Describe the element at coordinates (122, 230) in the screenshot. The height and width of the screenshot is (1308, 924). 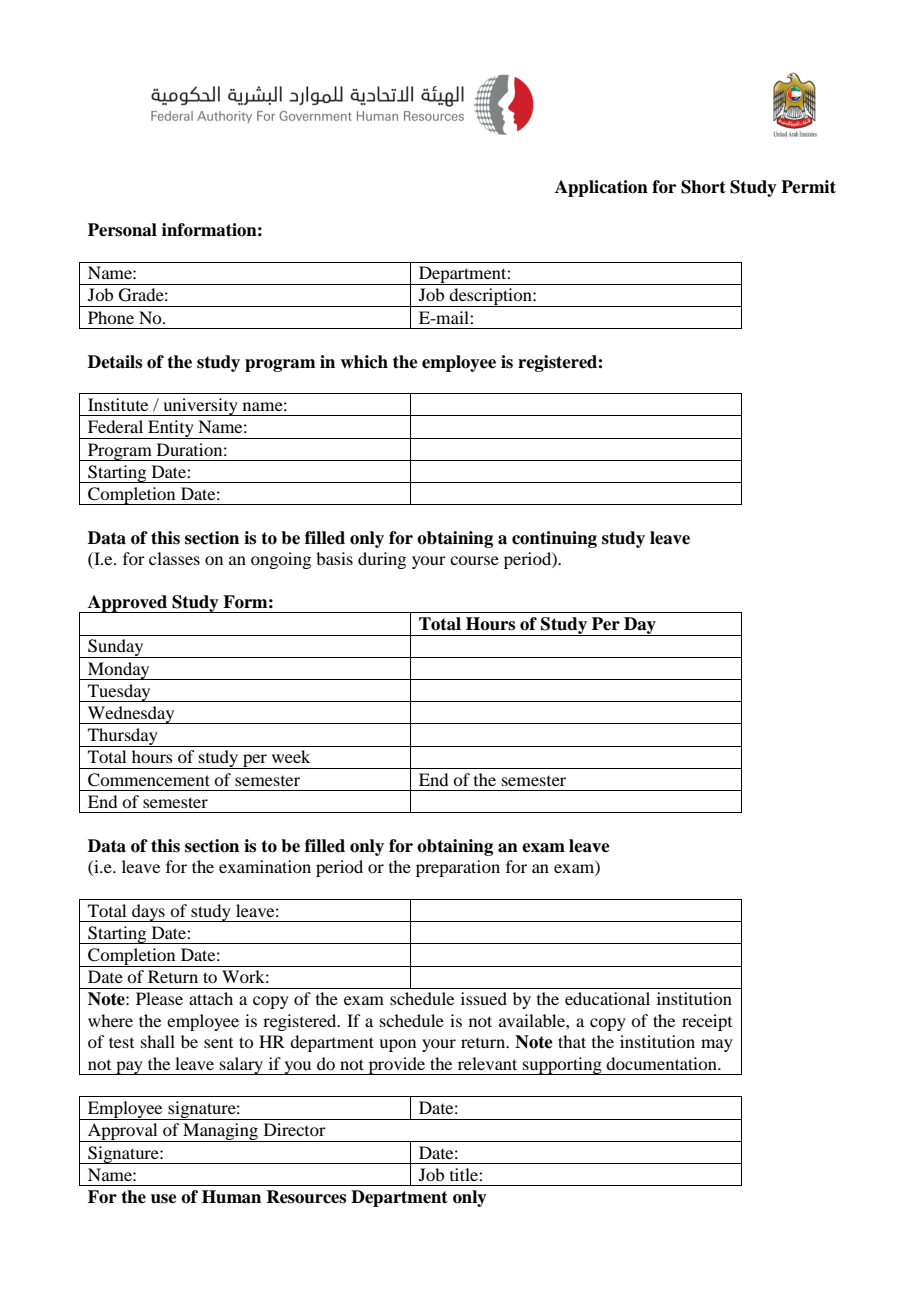
I see `Personal` at that location.
